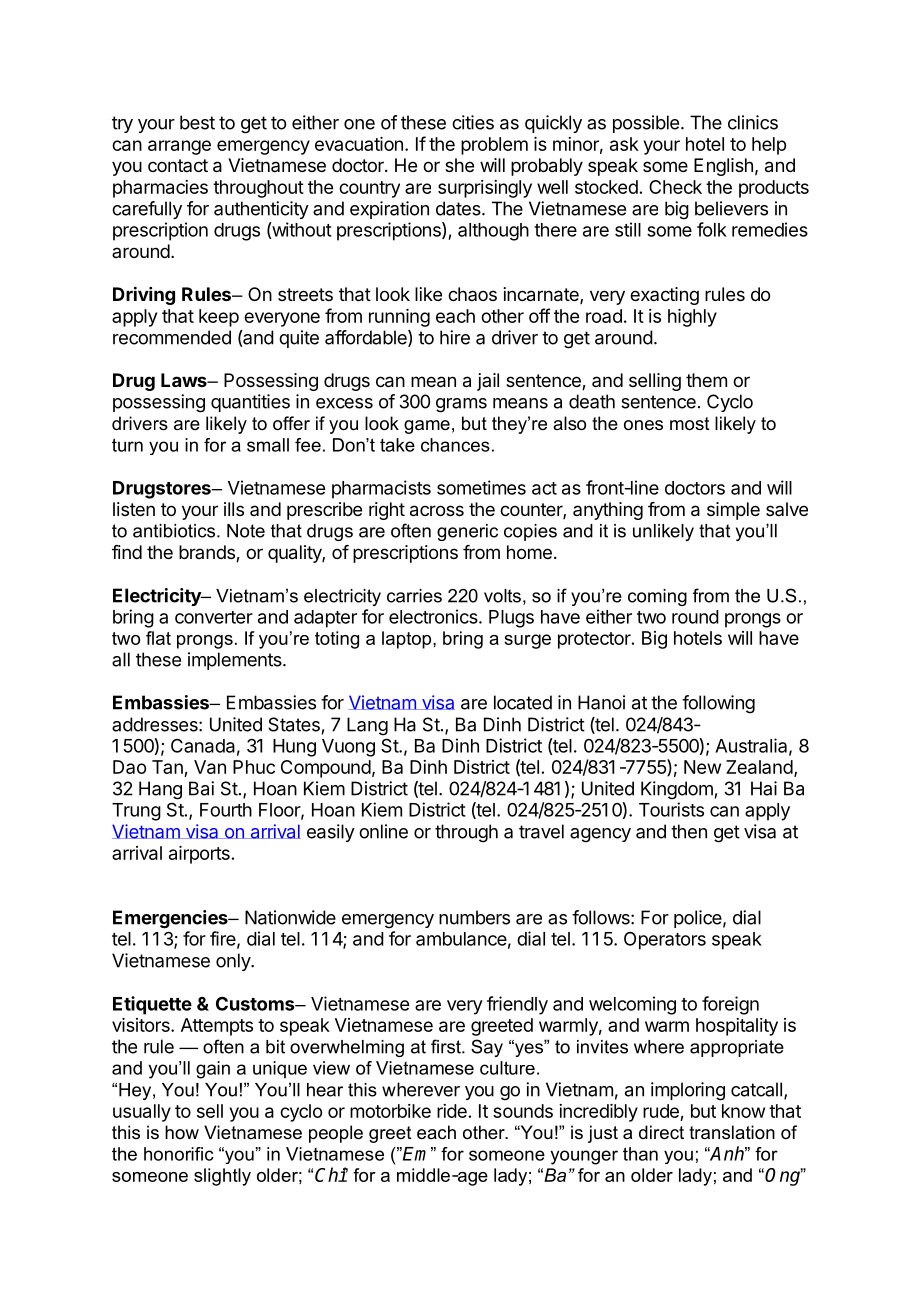 The height and width of the screenshot is (1308, 924). I want to click on ride, so click(452, 1111).
